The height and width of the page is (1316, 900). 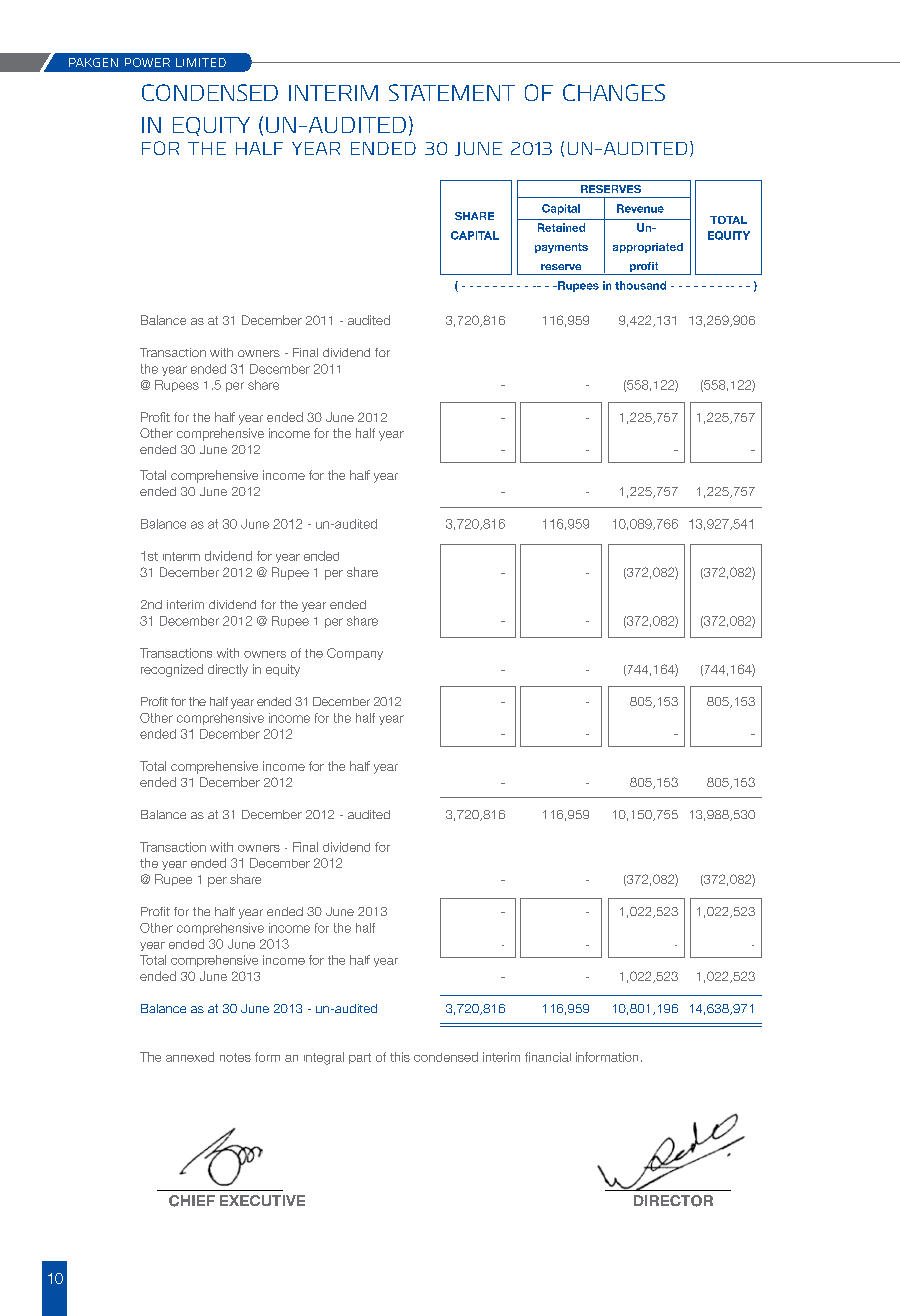 I want to click on directly, so click(x=228, y=670).
